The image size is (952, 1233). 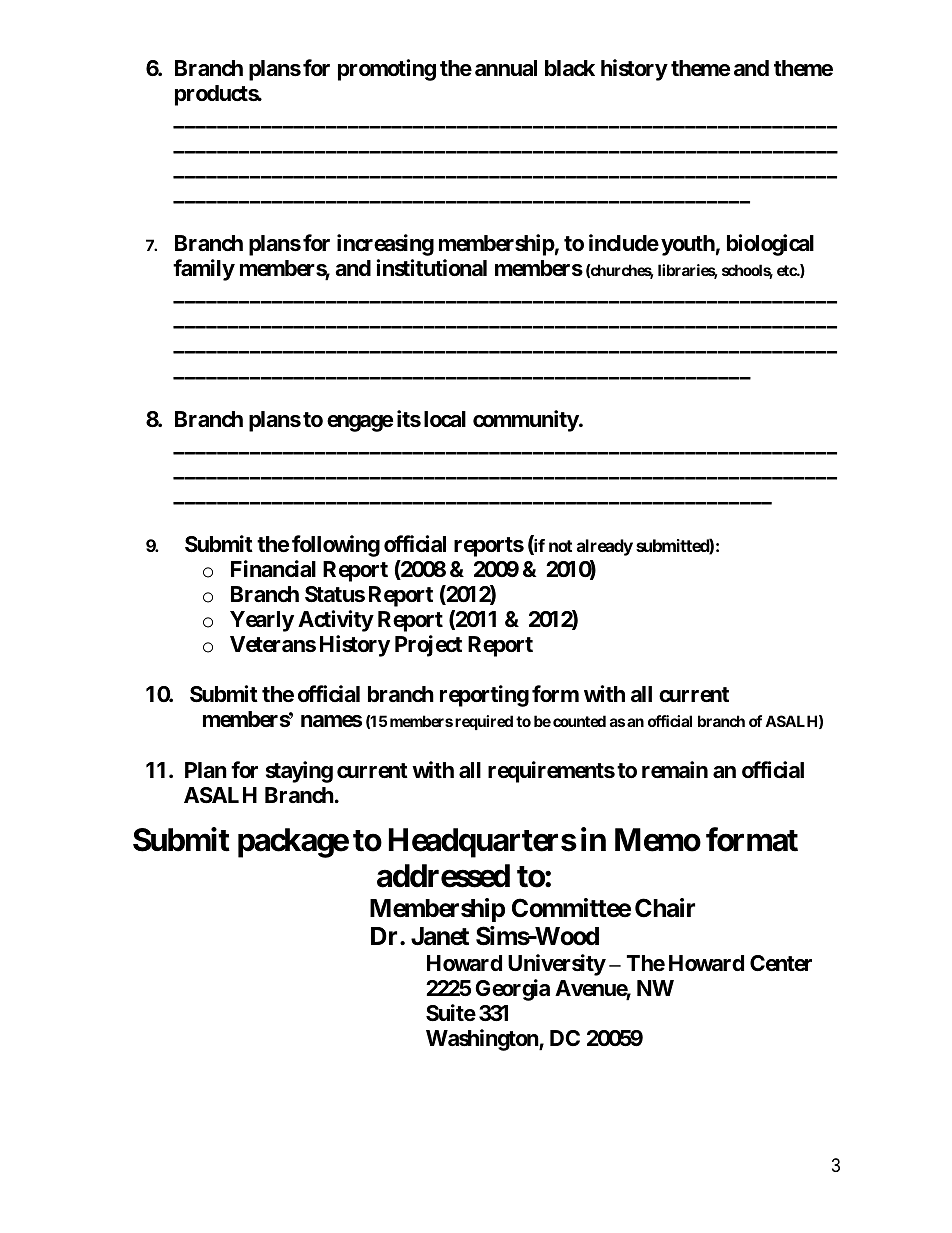 I want to click on black, so click(x=570, y=68).
